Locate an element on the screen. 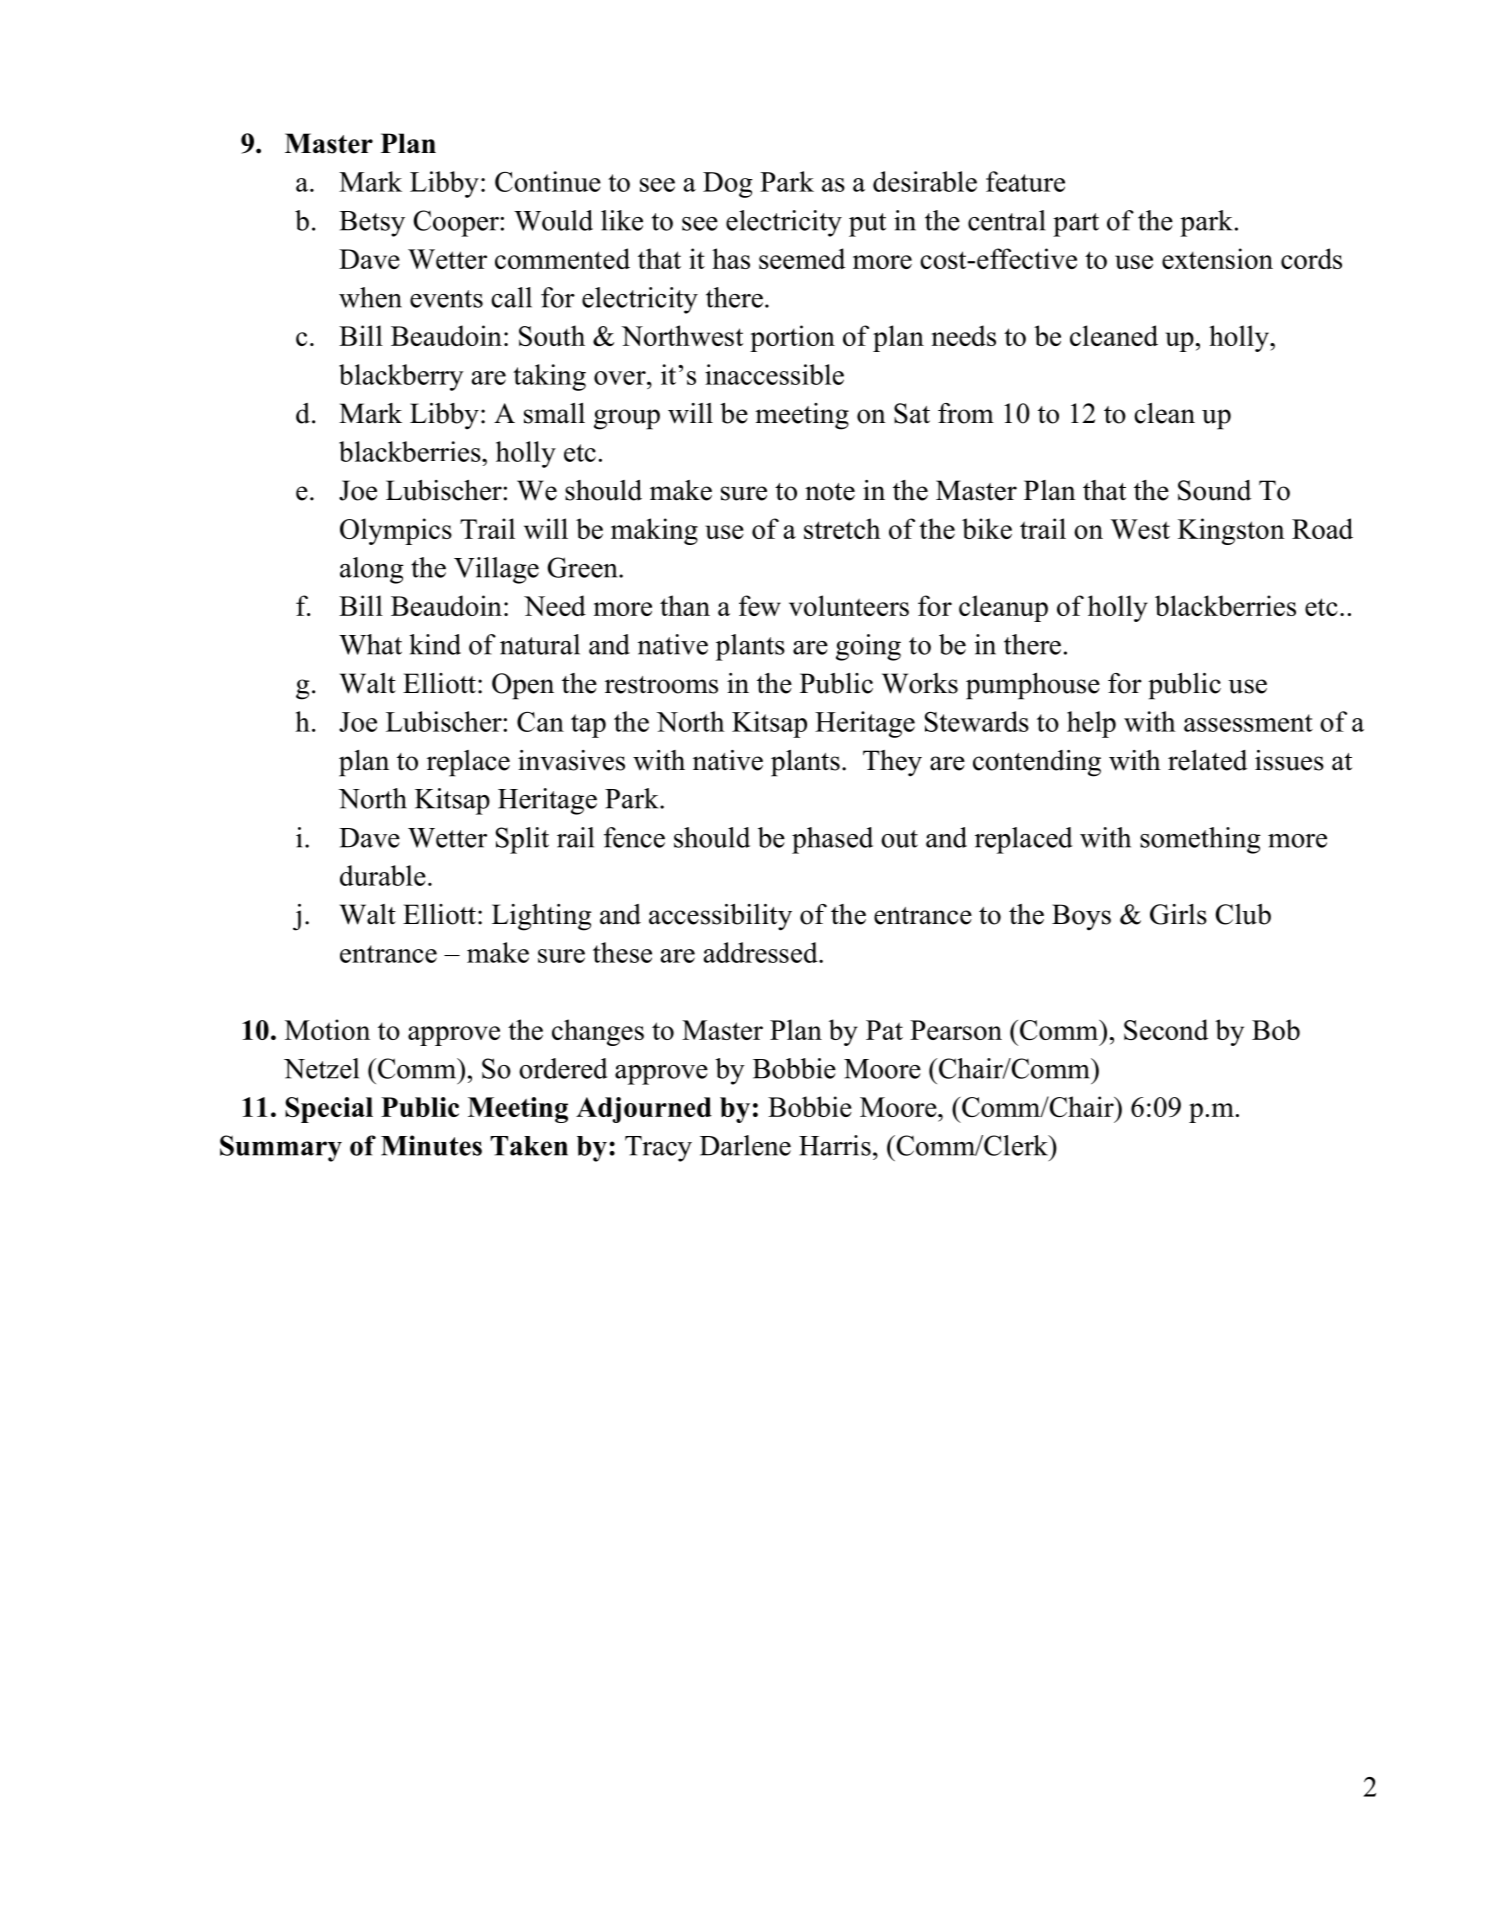 The width and height of the screenshot is (1487, 1924). extension is located at coordinates (1217, 258).
